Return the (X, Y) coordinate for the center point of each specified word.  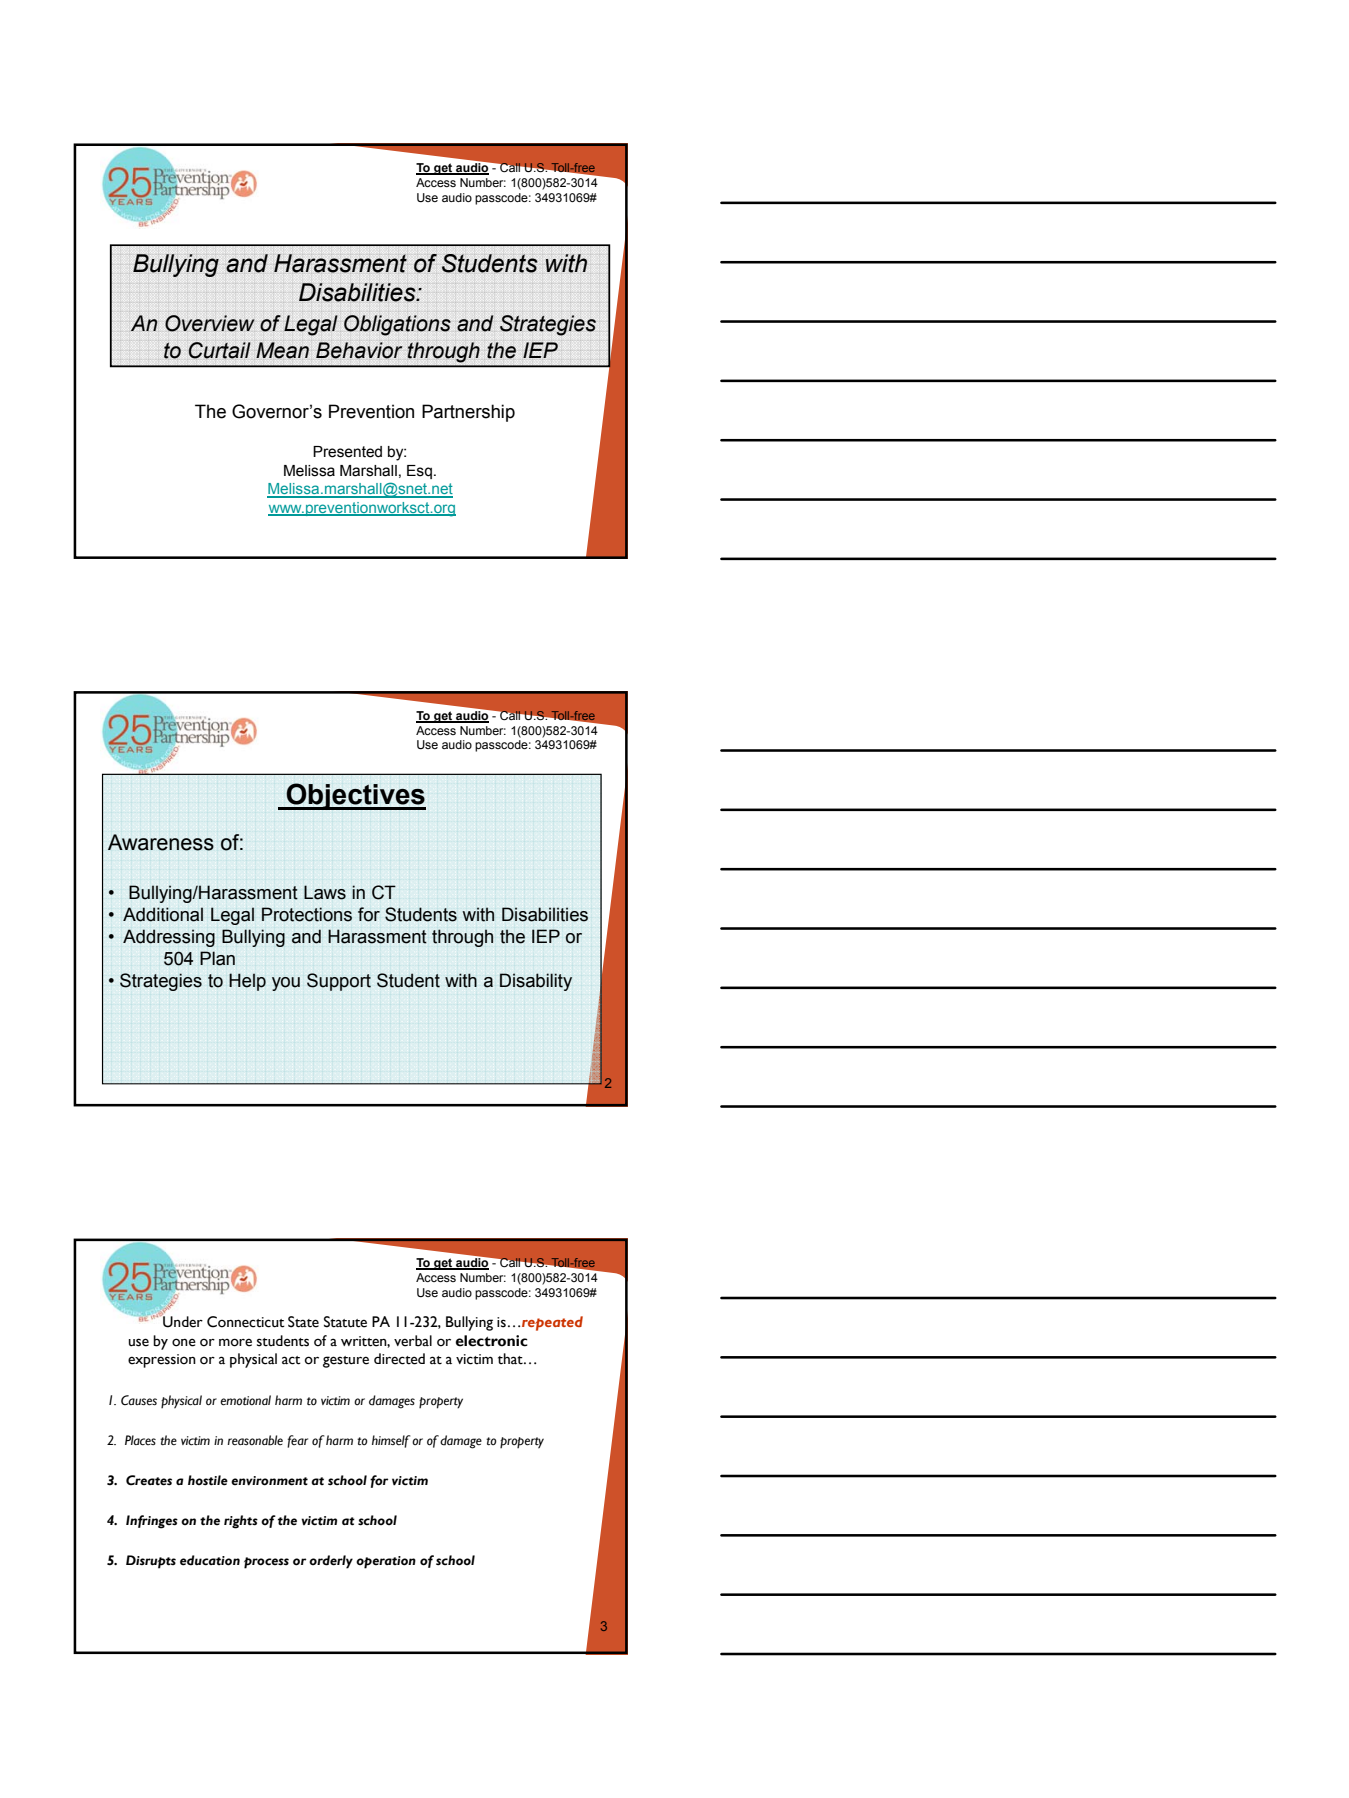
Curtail (219, 350)
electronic (492, 1341)
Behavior (359, 350)
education (210, 1560)
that (511, 1359)
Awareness (161, 842)
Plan (217, 958)
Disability (536, 982)
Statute (345, 1322)
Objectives (355, 796)
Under (182, 1321)
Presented (347, 452)
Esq (419, 472)
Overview (210, 323)
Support (339, 982)
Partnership (468, 413)
